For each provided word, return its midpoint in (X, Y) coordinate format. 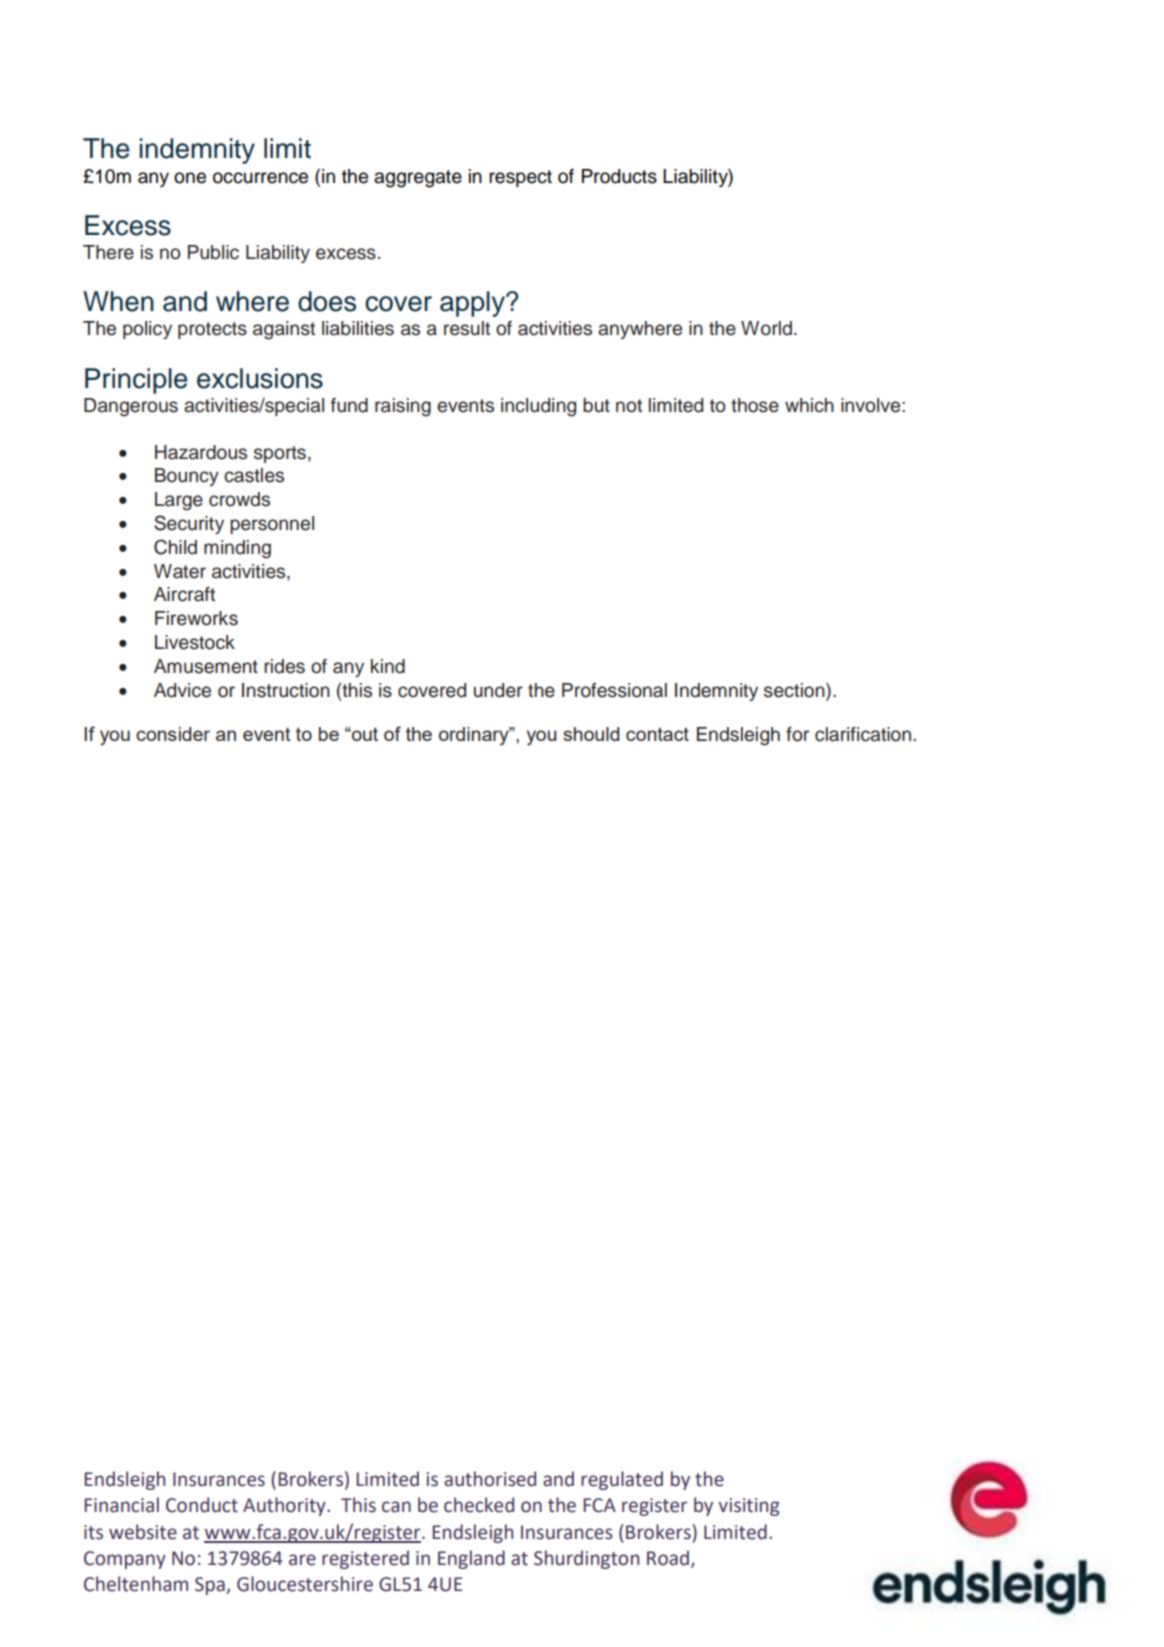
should (591, 734)
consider (173, 734)
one (190, 178)
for (797, 734)
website (143, 1532)
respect (520, 178)
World (766, 328)
